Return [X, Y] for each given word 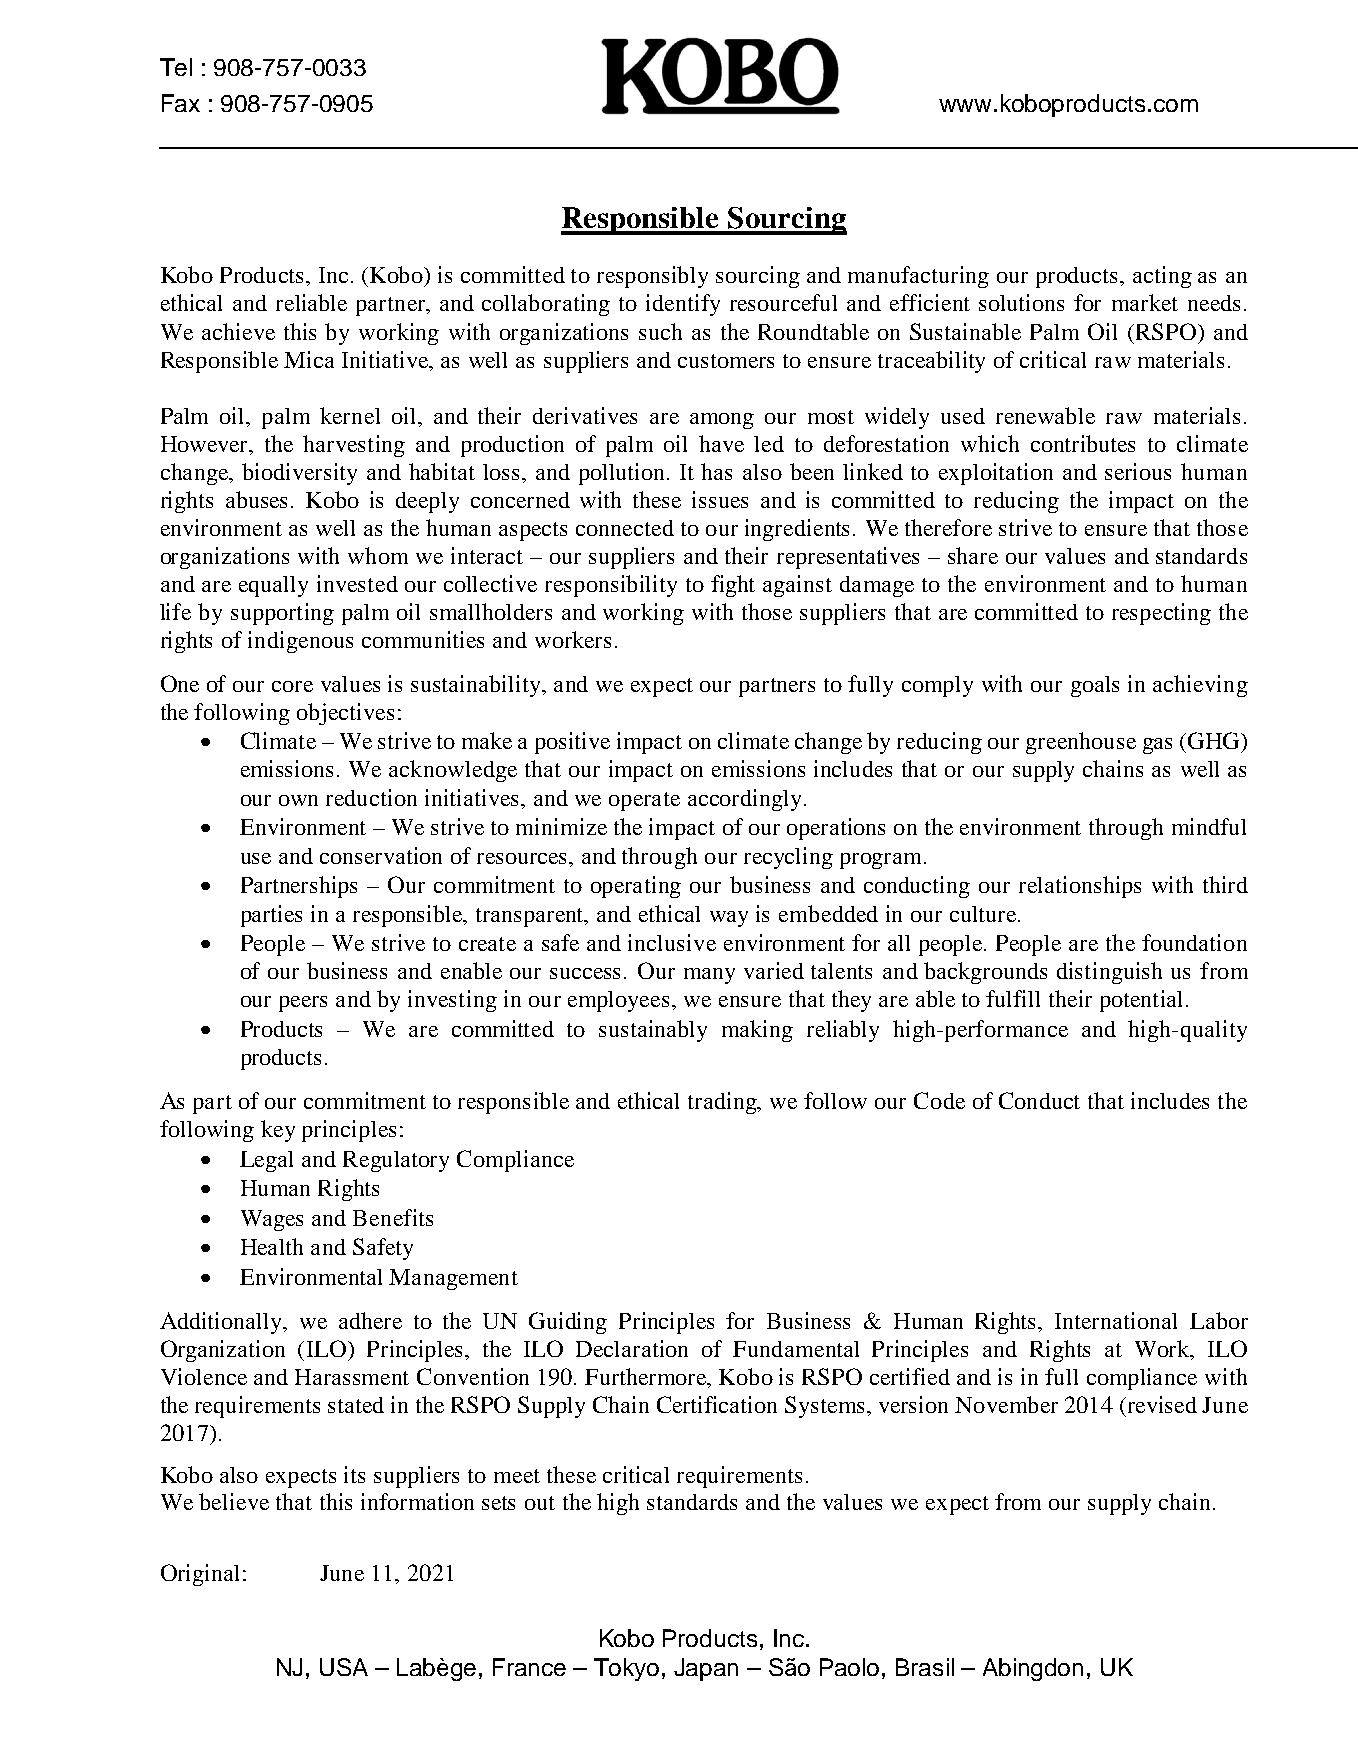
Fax [181, 103]
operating [636, 887]
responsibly [652, 277]
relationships [1080, 887]
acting [1162, 277]
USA [344, 1667]
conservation [381, 855]
